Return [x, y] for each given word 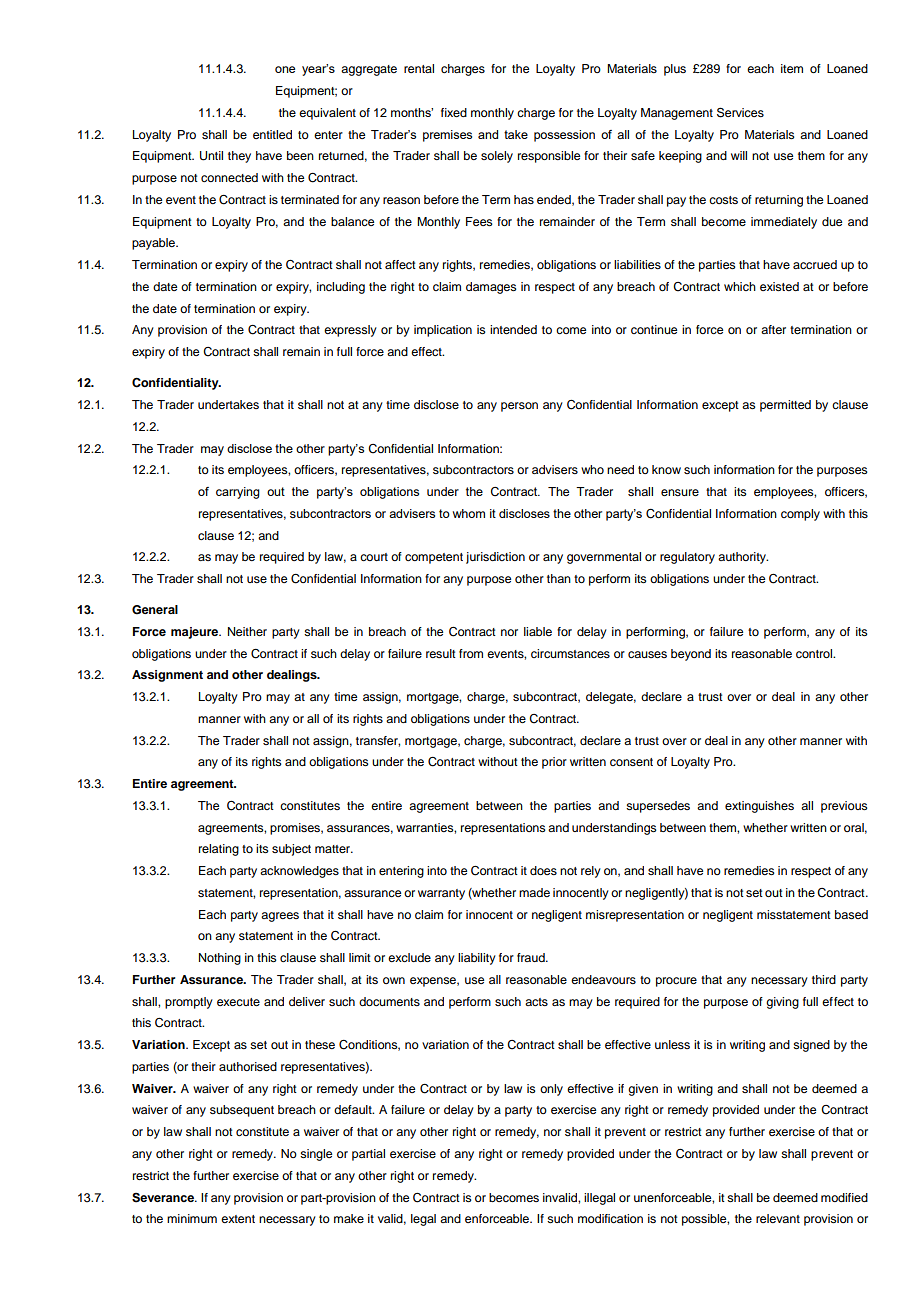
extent [238, 1219]
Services [740, 112]
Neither [247, 631]
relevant [778, 1218]
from [471, 653]
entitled [272, 134]
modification [610, 1218]
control [815, 653]
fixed [454, 112]
